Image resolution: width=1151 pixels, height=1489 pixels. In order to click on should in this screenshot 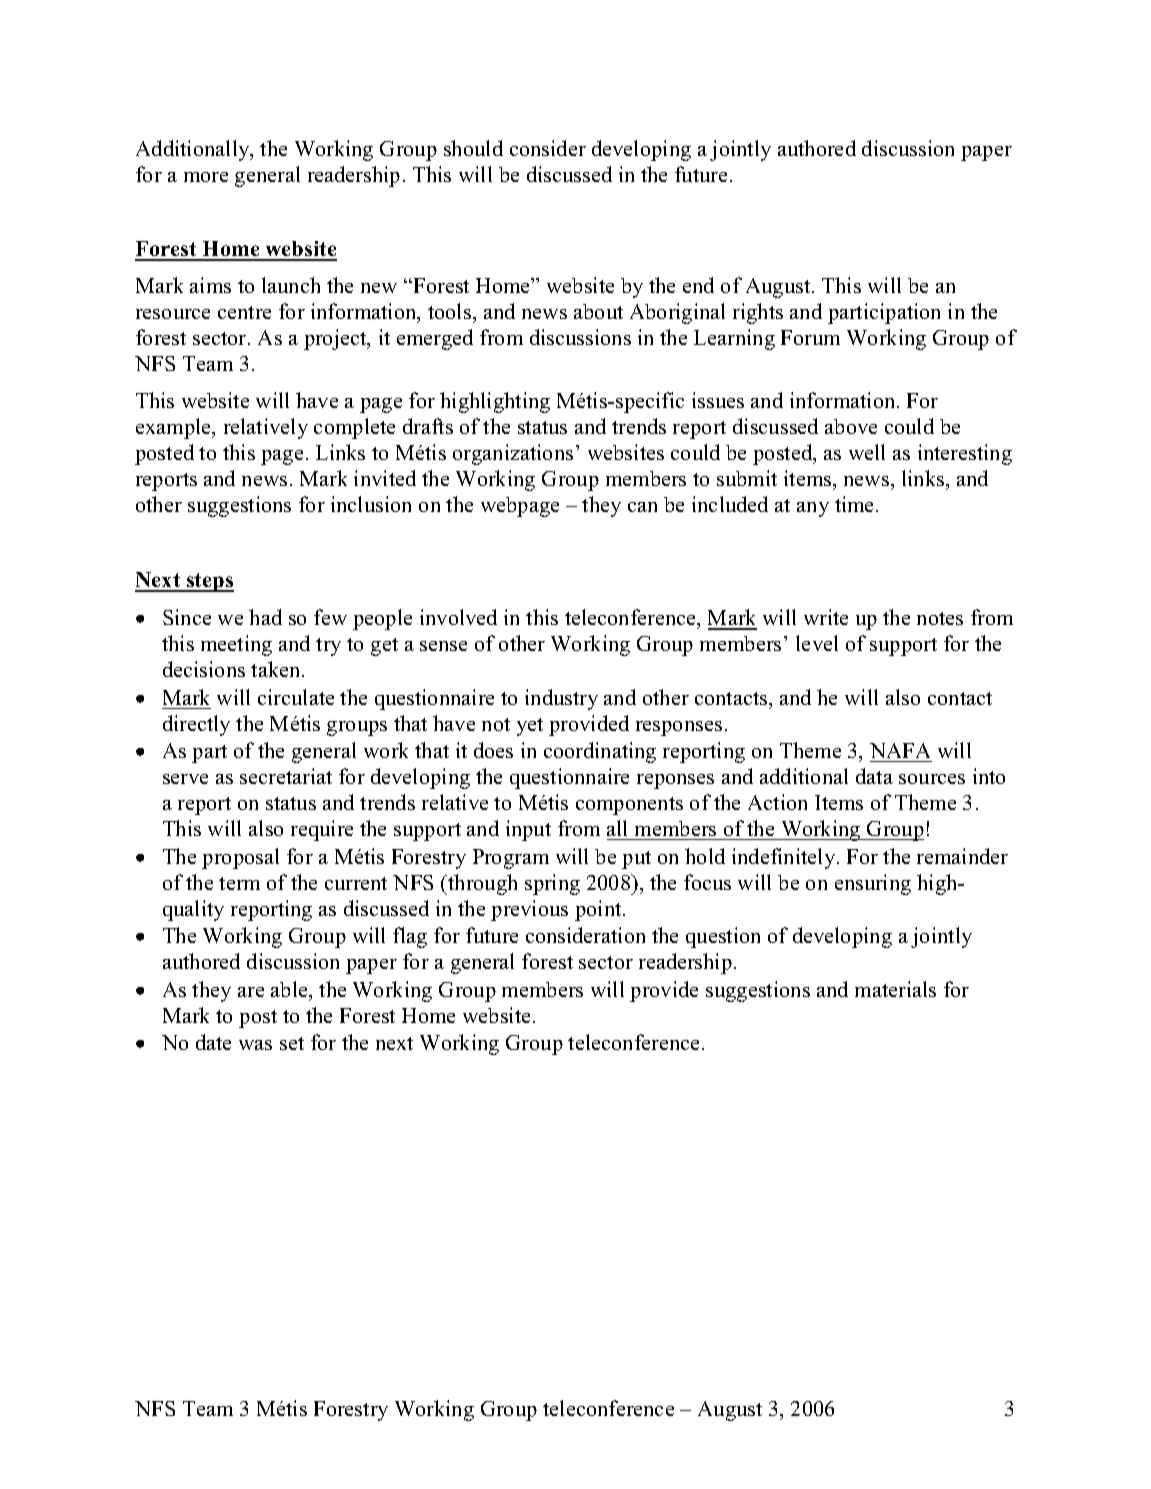, I will do `click(473, 148)`.
